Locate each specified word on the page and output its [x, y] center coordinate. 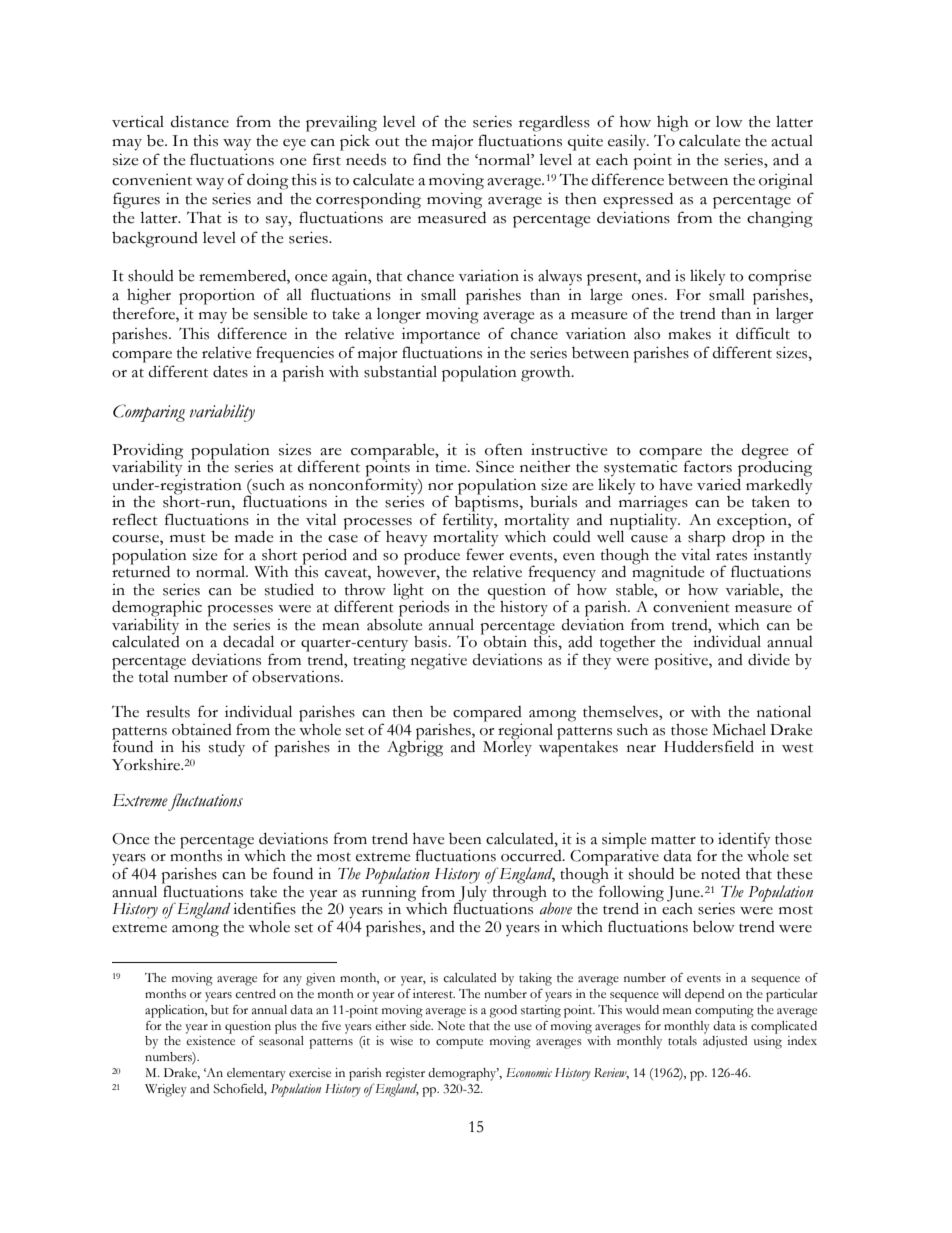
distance [200, 122]
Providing [147, 453]
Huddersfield [709, 746]
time [452, 467]
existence [210, 1041]
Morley [507, 748]
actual [792, 141]
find [427, 159]
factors [708, 466]
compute [459, 1043]
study [227, 748]
